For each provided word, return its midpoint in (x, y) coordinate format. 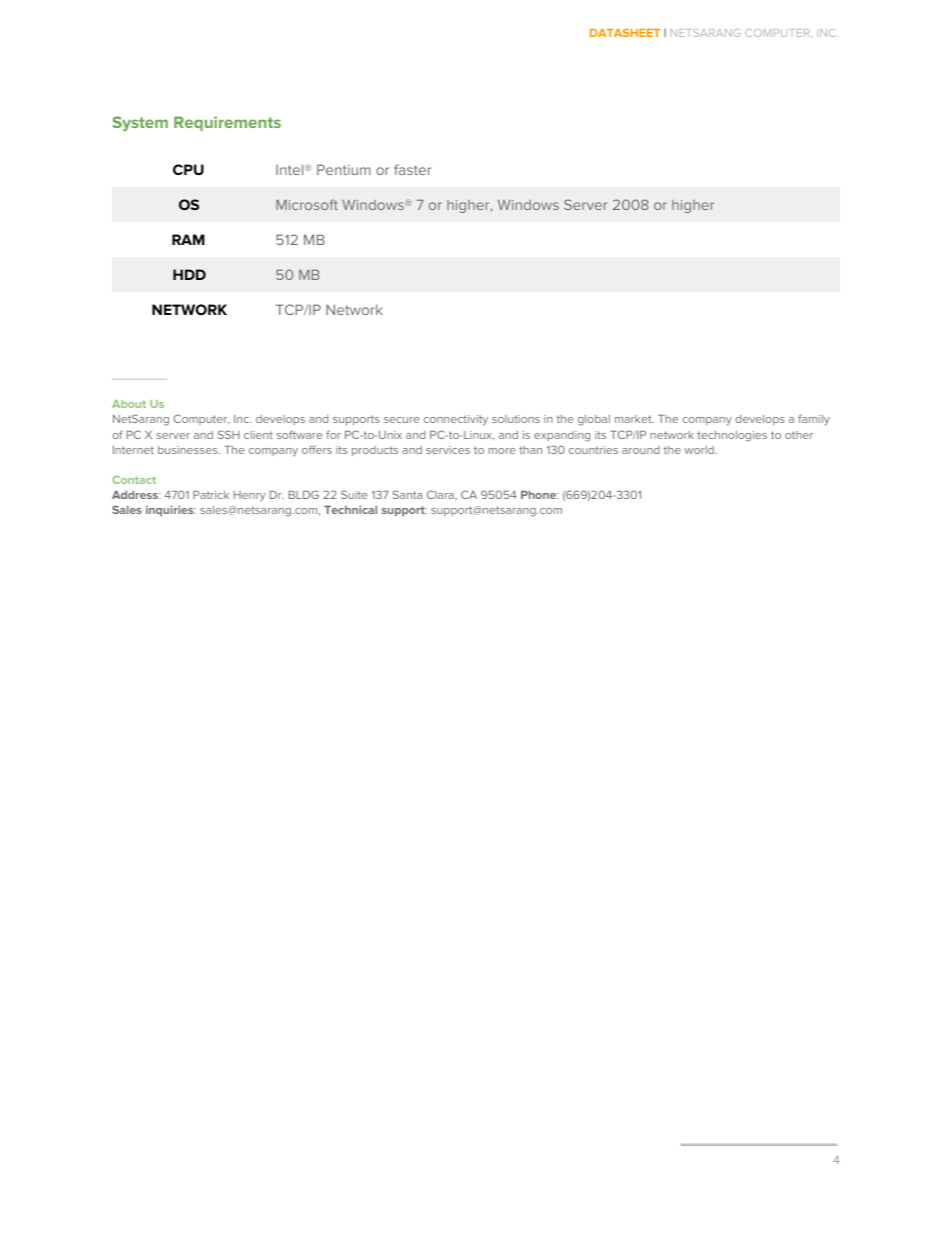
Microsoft (307, 204)
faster (413, 169)
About (129, 404)
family (814, 420)
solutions (516, 419)
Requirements (227, 123)
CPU (188, 169)
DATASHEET (625, 33)
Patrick (211, 495)
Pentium (344, 169)
